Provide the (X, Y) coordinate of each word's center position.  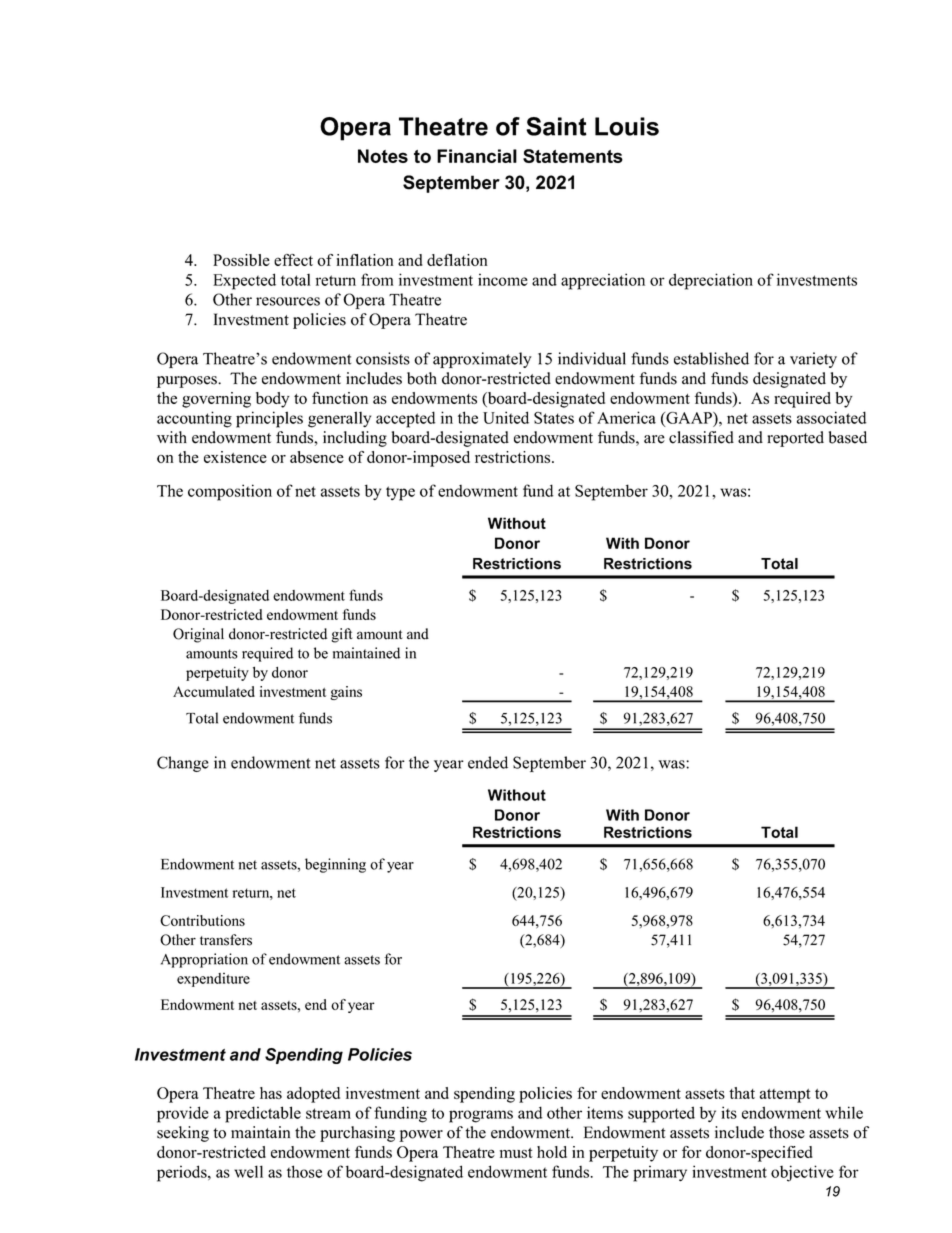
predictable (263, 1114)
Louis (627, 126)
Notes (383, 156)
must (516, 1153)
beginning (335, 865)
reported (795, 439)
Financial (477, 156)
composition (230, 492)
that (742, 1093)
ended (488, 762)
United (506, 417)
